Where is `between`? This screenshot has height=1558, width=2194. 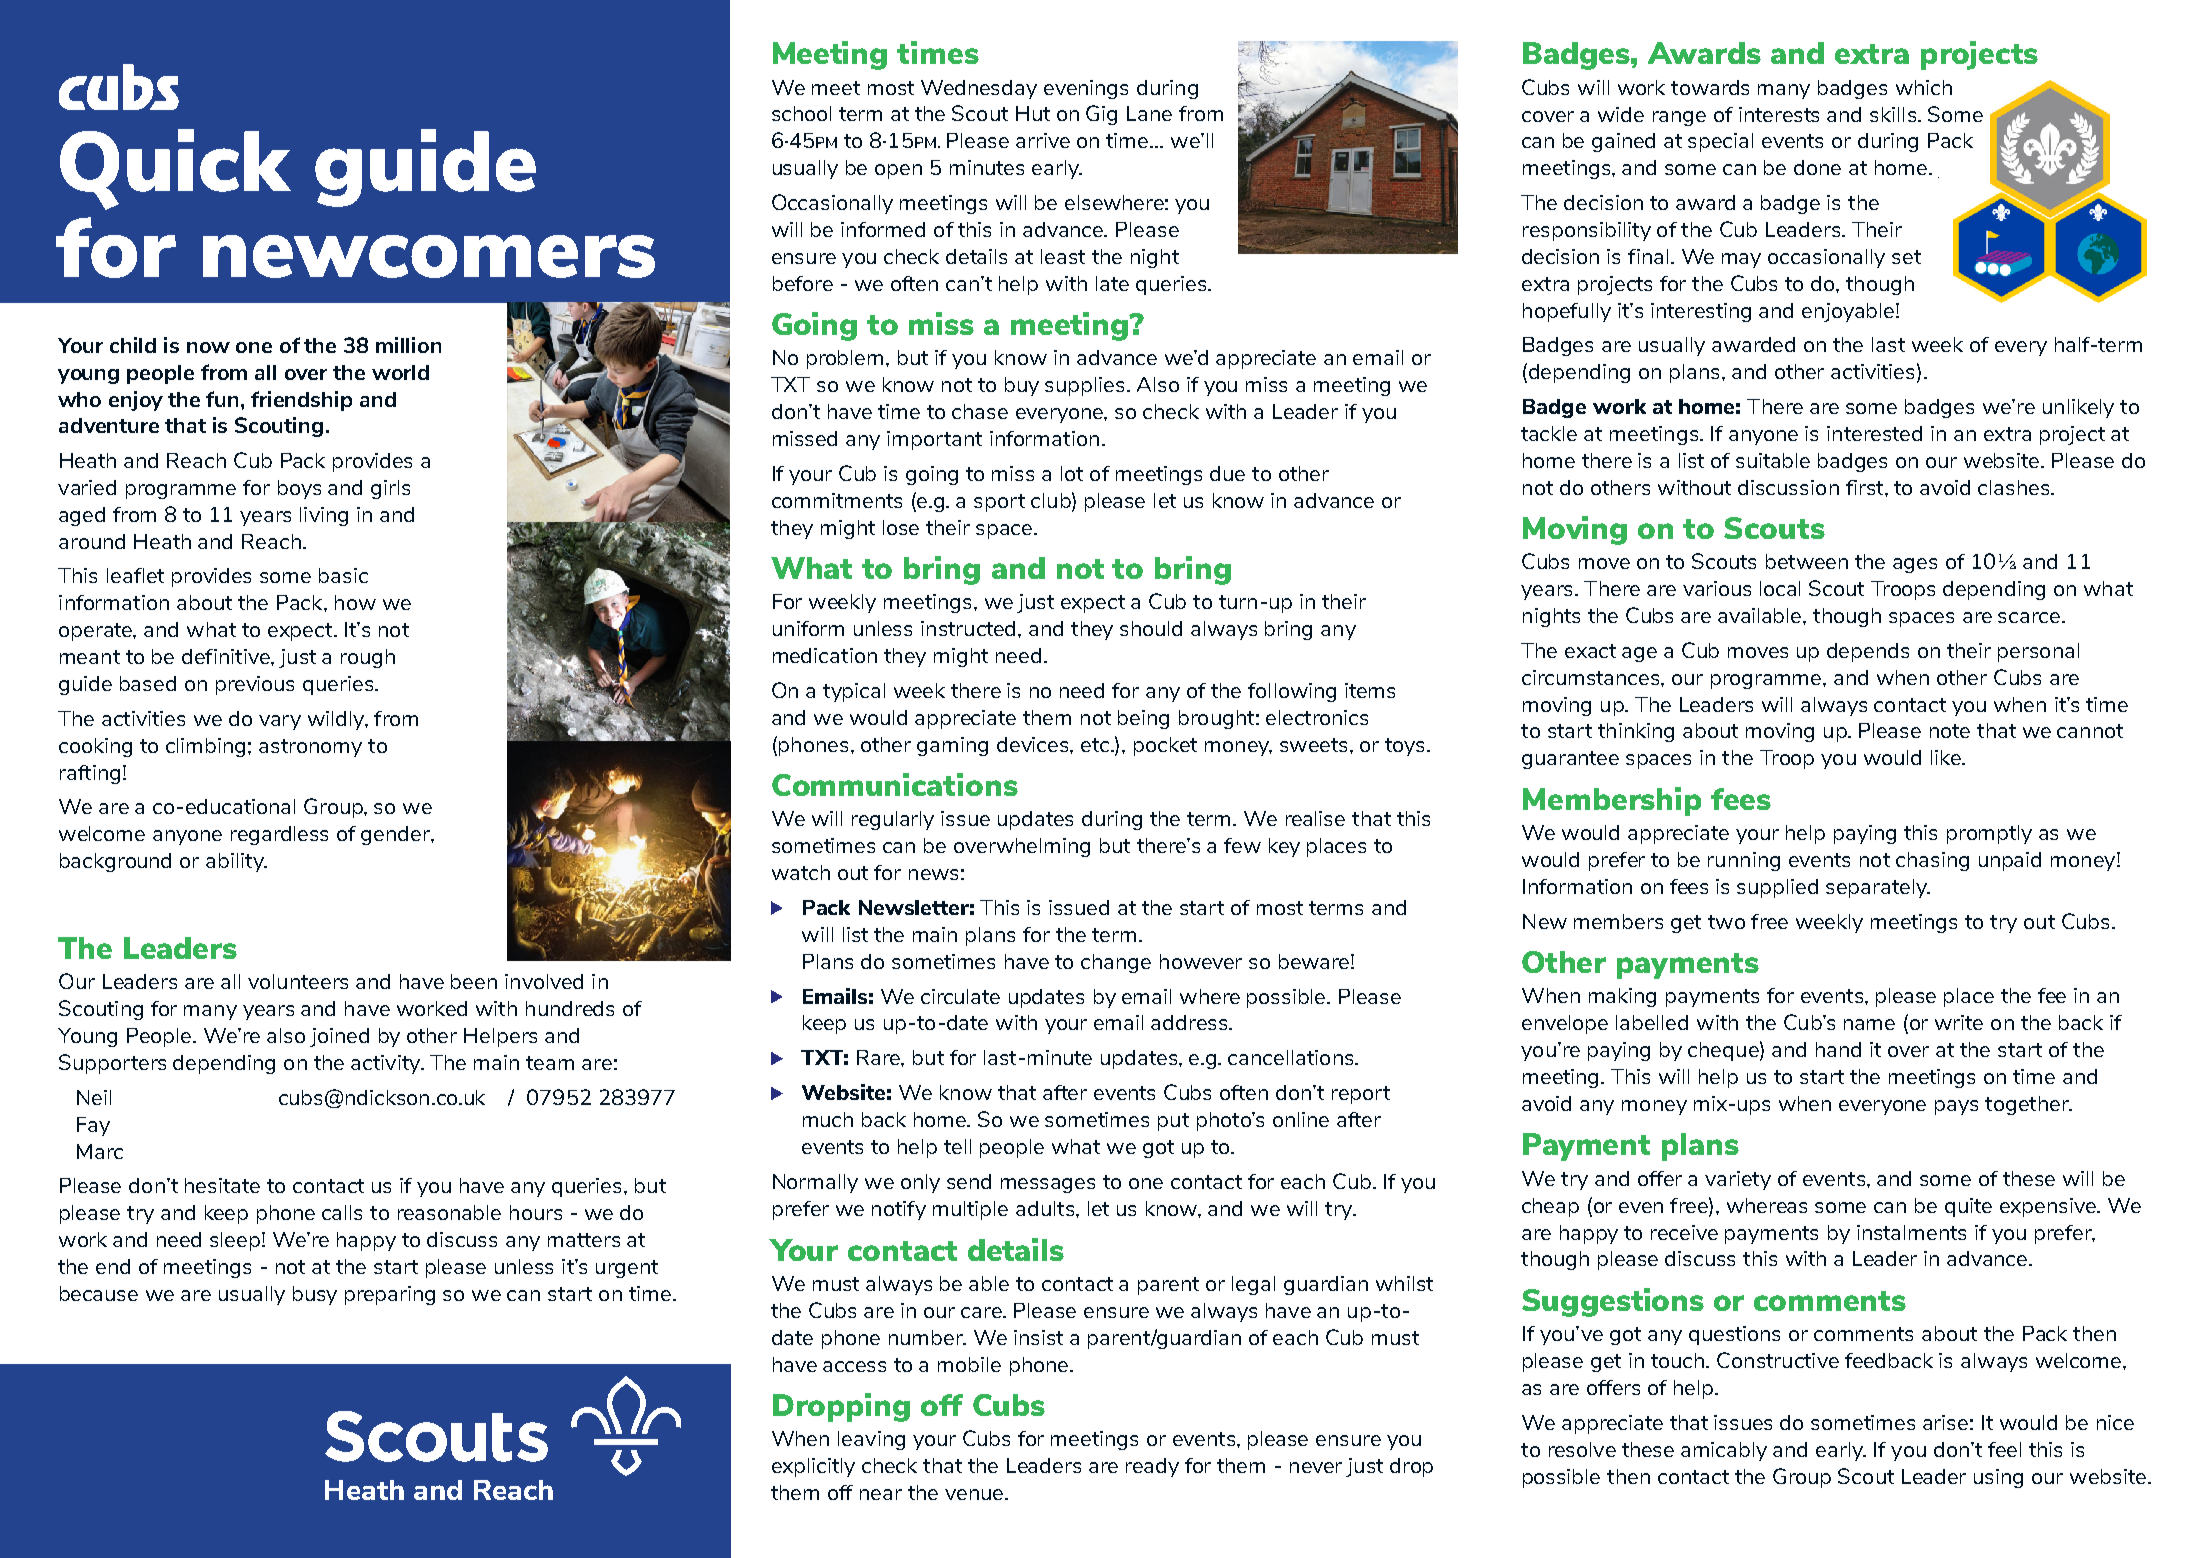
between is located at coordinates (1807, 561).
